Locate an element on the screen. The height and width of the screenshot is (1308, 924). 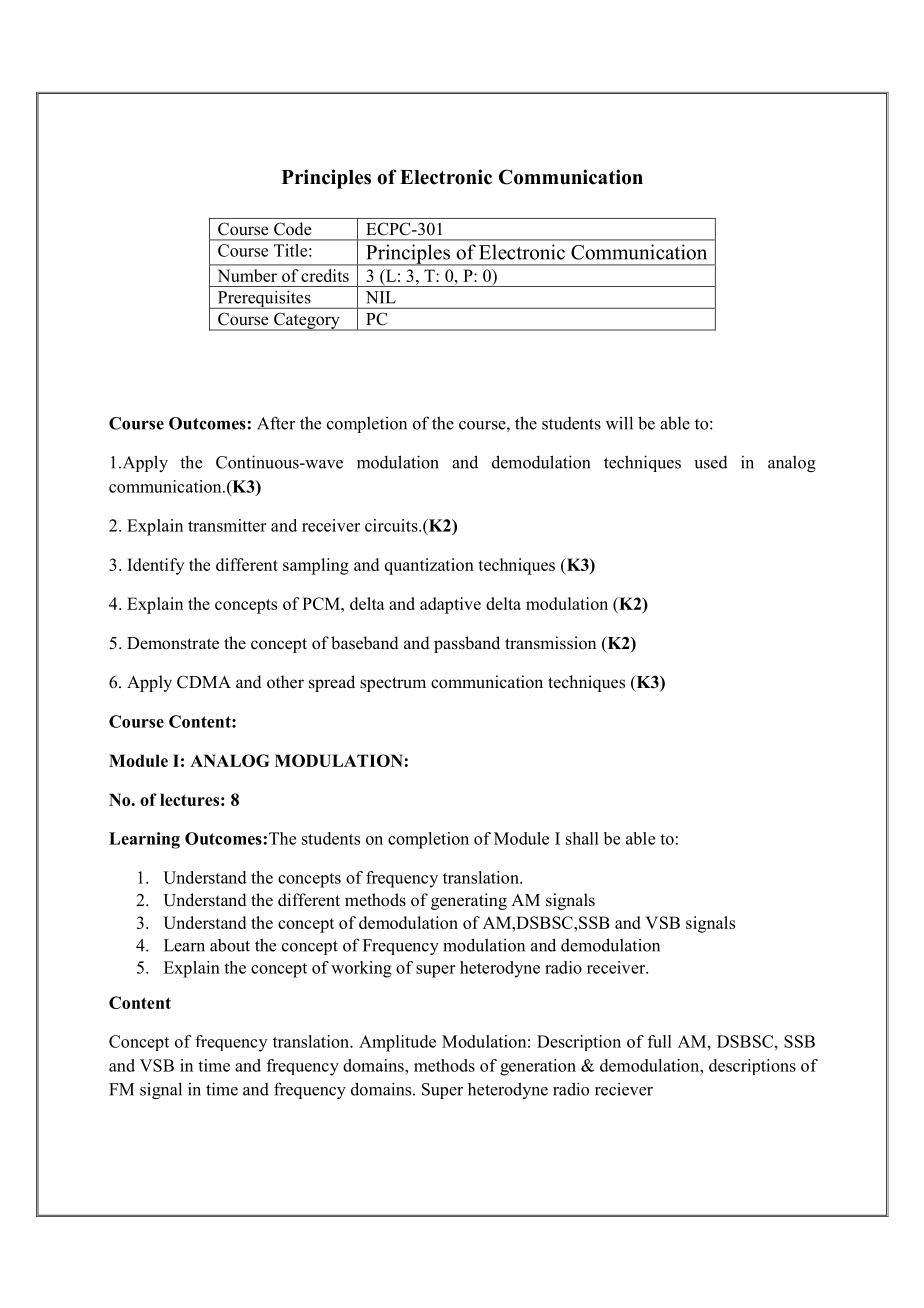
full is located at coordinates (660, 1041).
